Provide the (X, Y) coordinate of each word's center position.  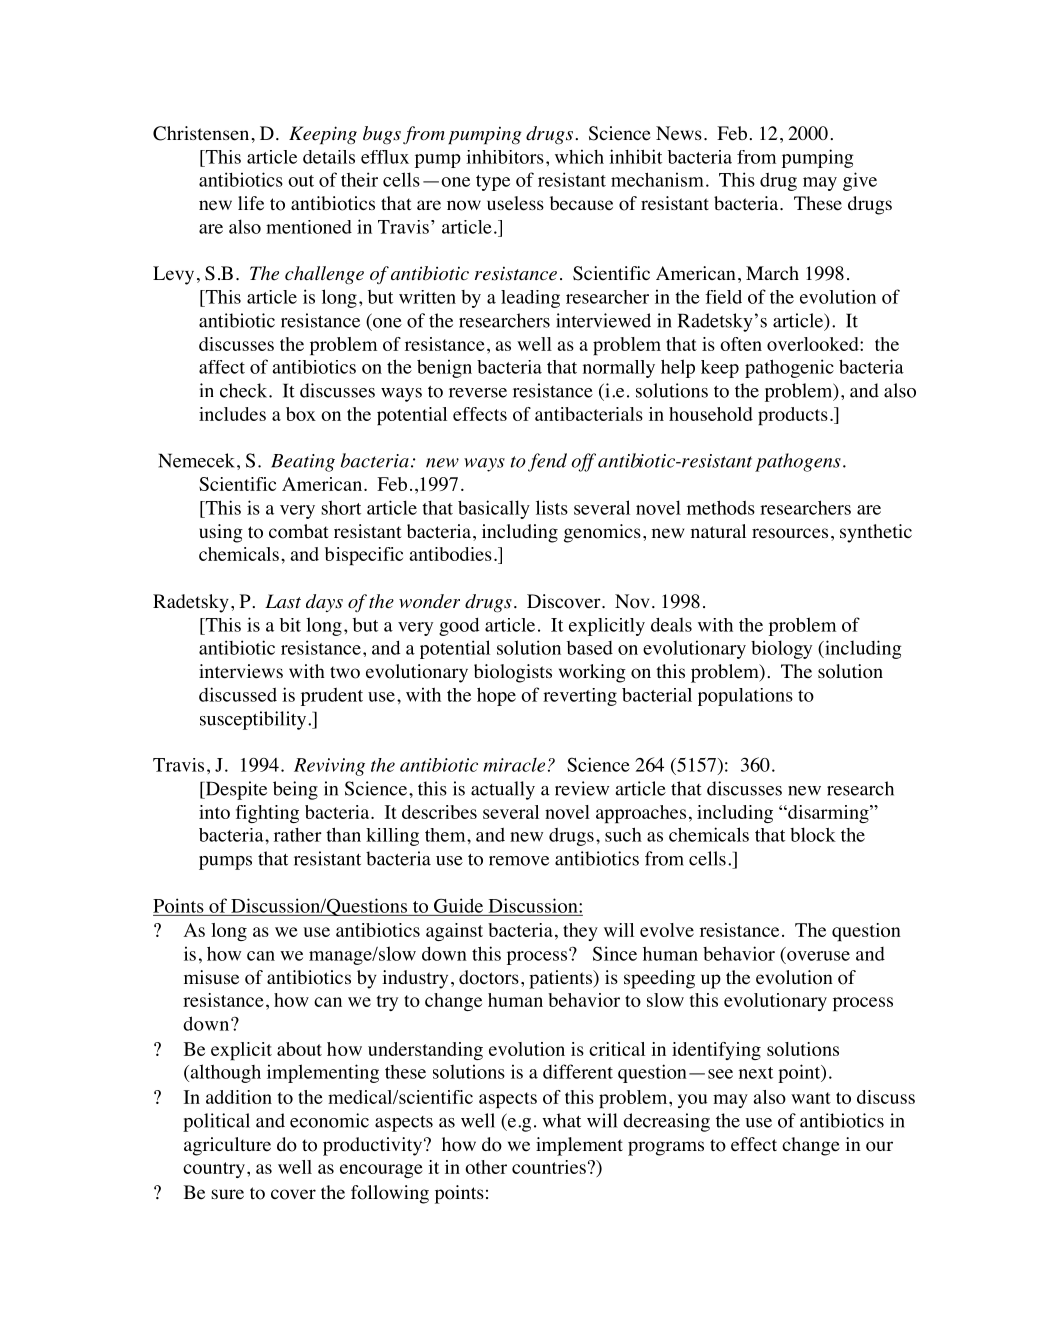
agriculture (227, 1146)
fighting (267, 814)
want (811, 1098)
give (860, 181)
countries (549, 1167)
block (813, 834)
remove (519, 861)
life (251, 203)
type (493, 183)
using (221, 533)
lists (552, 507)
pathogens (798, 462)
